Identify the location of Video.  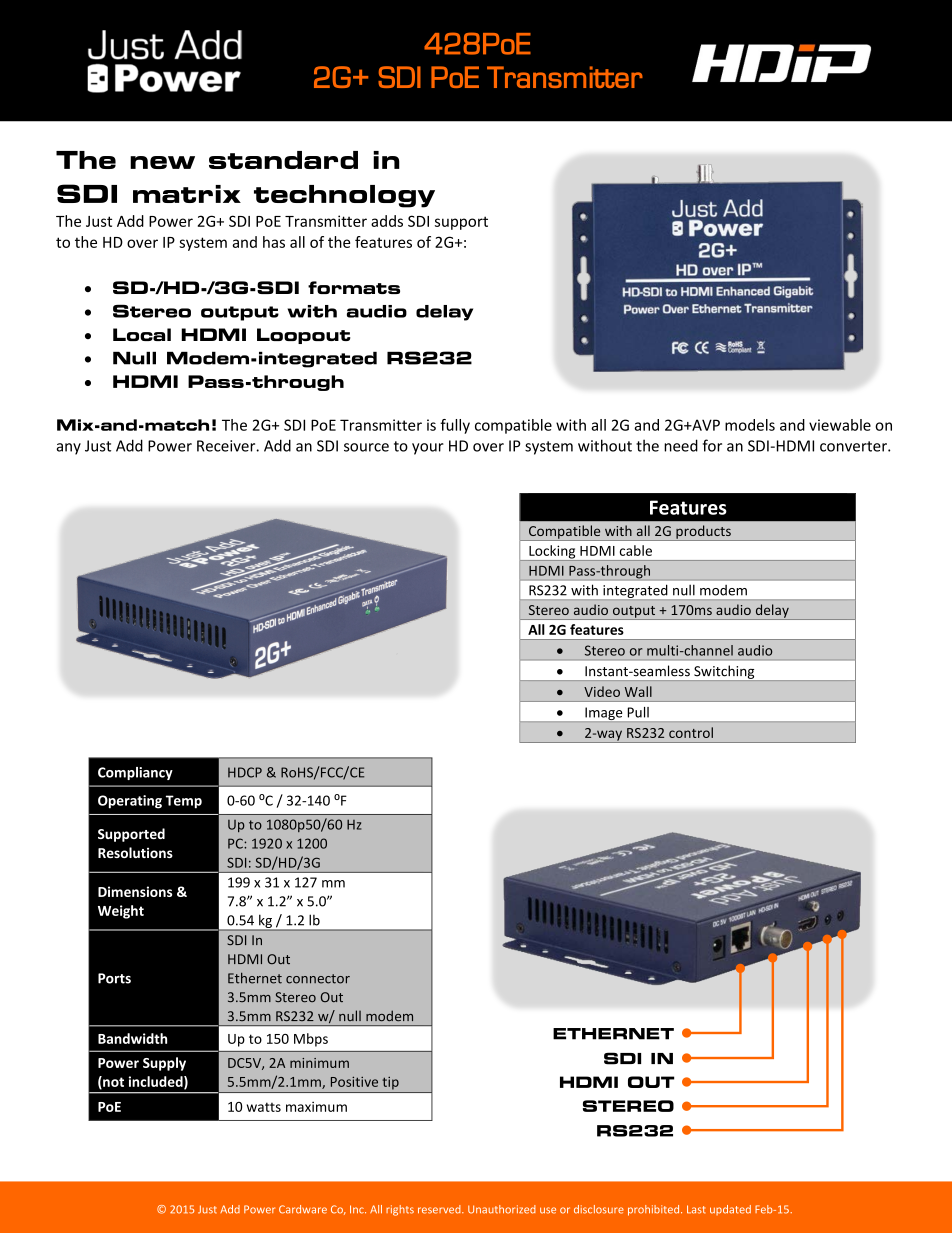
(602, 691).
